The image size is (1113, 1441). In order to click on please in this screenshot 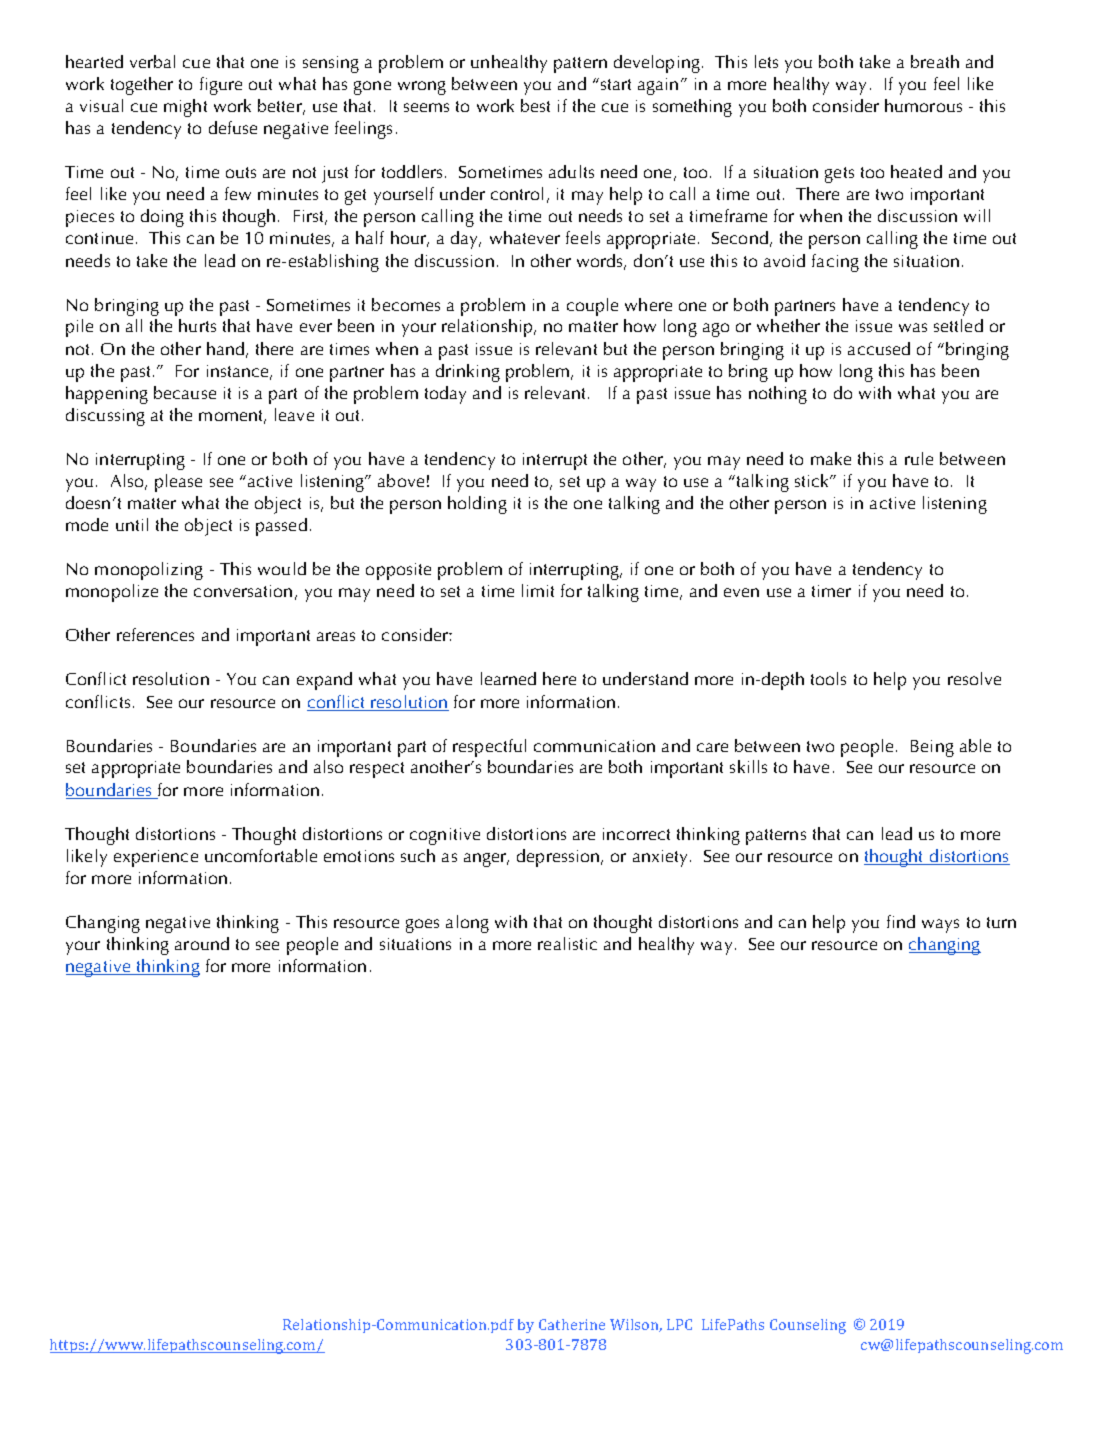, I will do `click(178, 483)`.
